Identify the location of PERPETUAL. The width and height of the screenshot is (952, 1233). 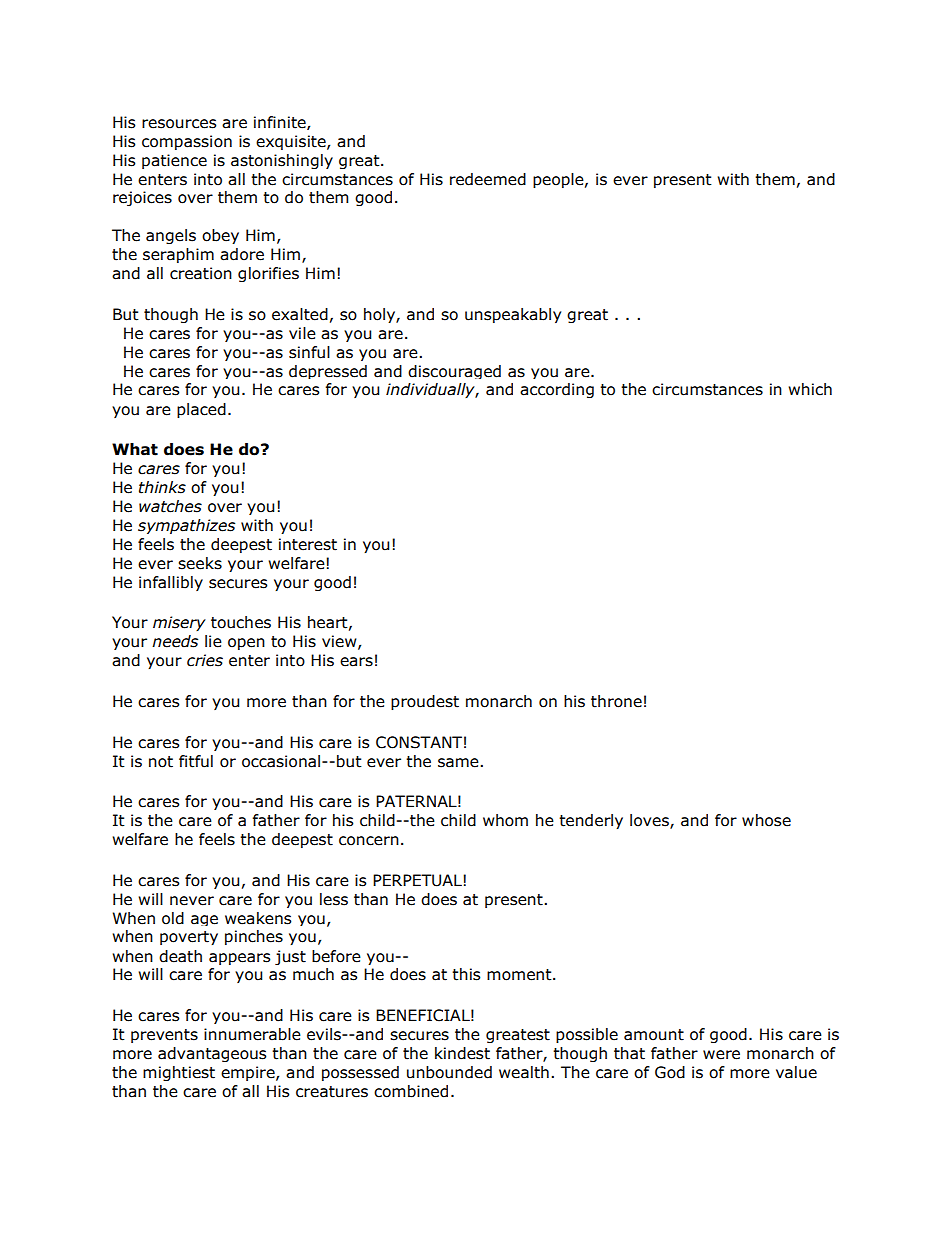
(418, 880).
